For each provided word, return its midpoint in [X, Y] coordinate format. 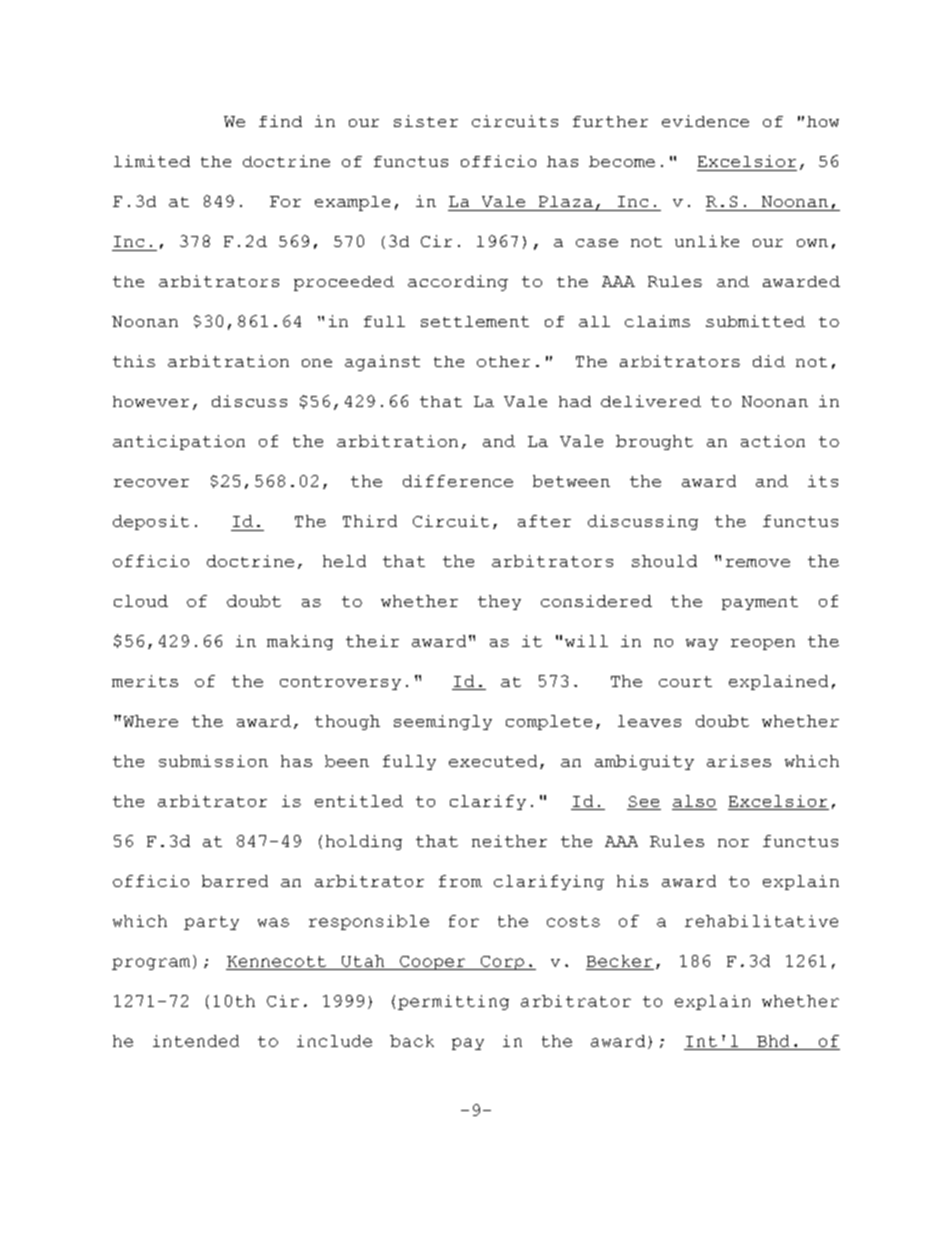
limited [152, 161]
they [499, 602]
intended [196, 1041]
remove [758, 563]
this [134, 361]
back [412, 1041]
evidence [705, 121]
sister [426, 121]
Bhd [773, 1041]
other [503, 361]
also [694, 801]
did [769, 361]
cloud [141, 601]
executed [493, 761]
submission [213, 761]
